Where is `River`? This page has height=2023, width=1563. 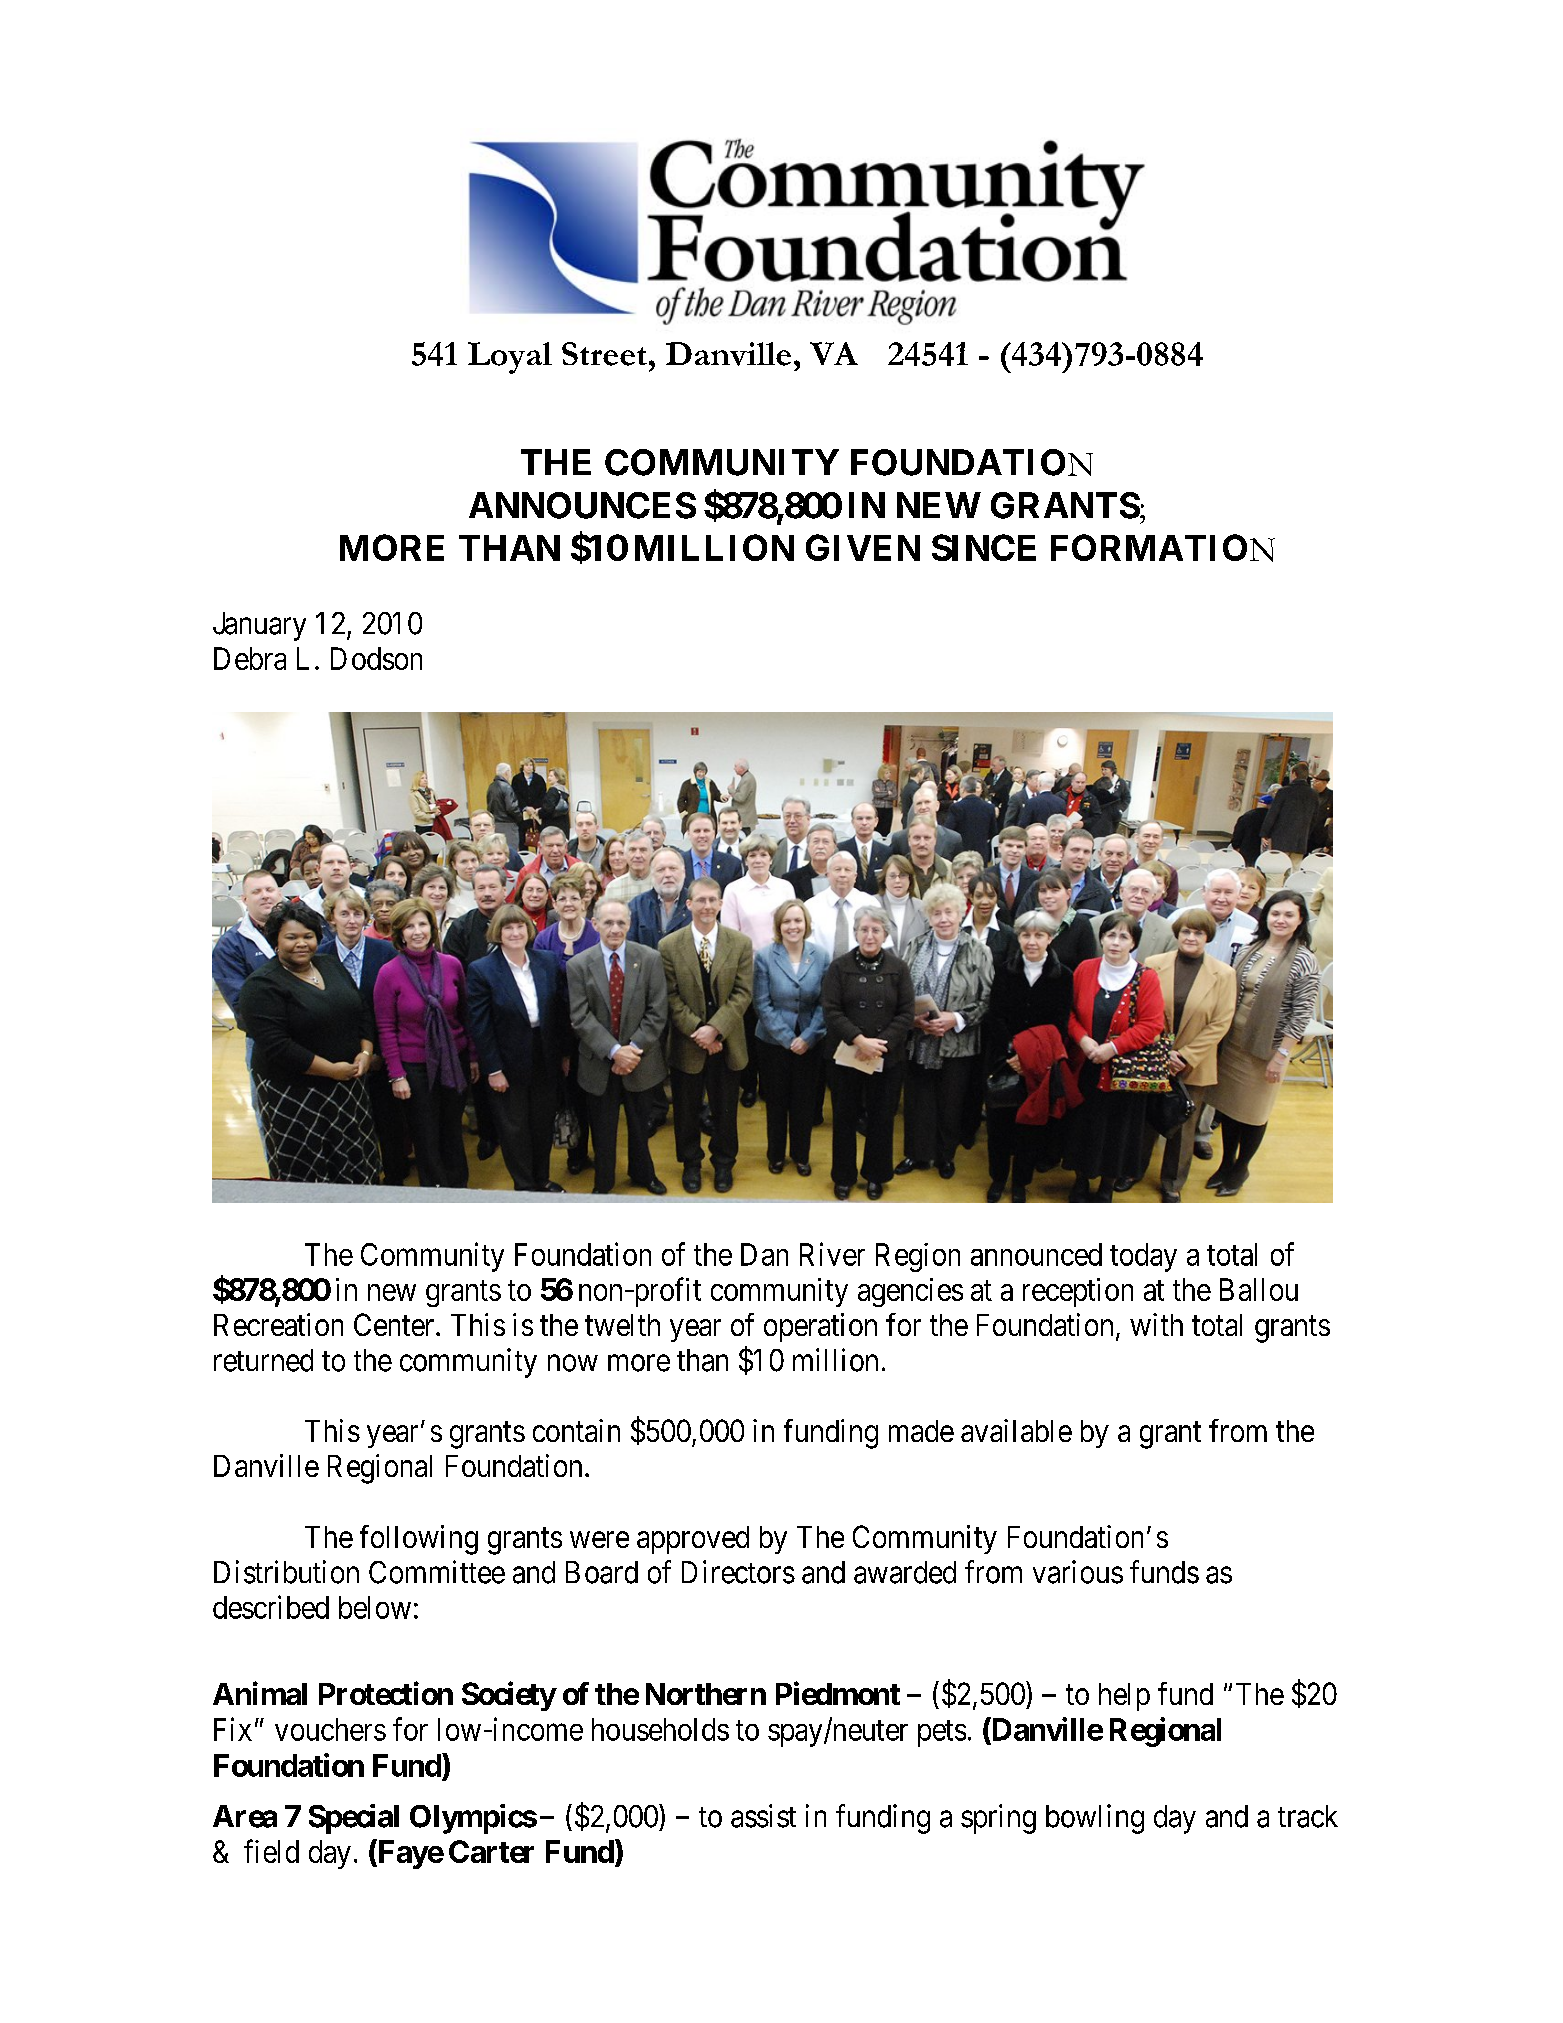 River is located at coordinates (832, 1254).
